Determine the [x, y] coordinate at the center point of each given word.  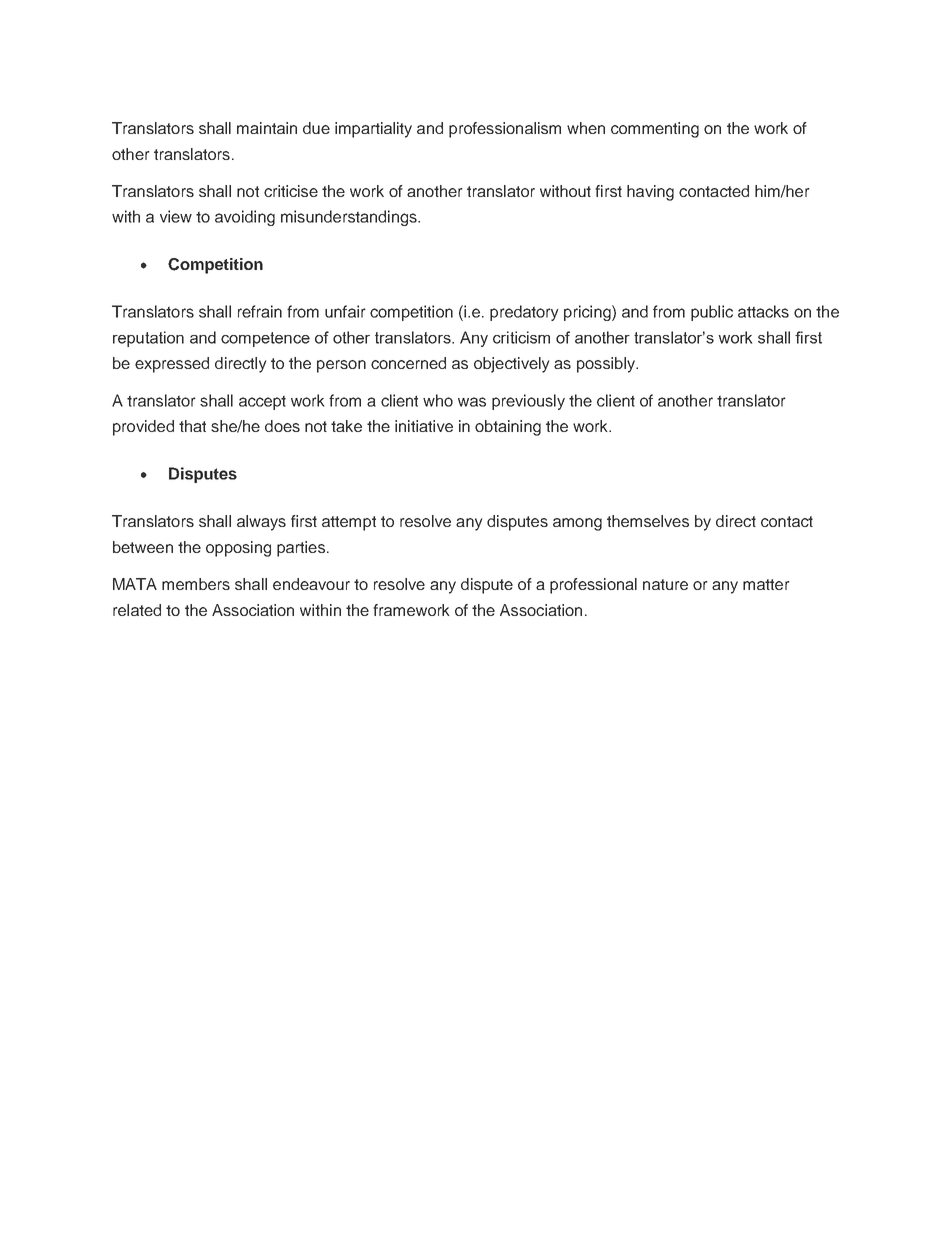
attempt [349, 523]
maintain [267, 128]
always [261, 523]
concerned [408, 363]
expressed [172, 365]
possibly [607, 365]
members [196, 584]
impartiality [373, 130]
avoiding [245, 218]
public [712, 313]
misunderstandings [350, 218]
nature [665, 584]
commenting [655, 130]
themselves [648, 521]
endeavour [311, 584]
